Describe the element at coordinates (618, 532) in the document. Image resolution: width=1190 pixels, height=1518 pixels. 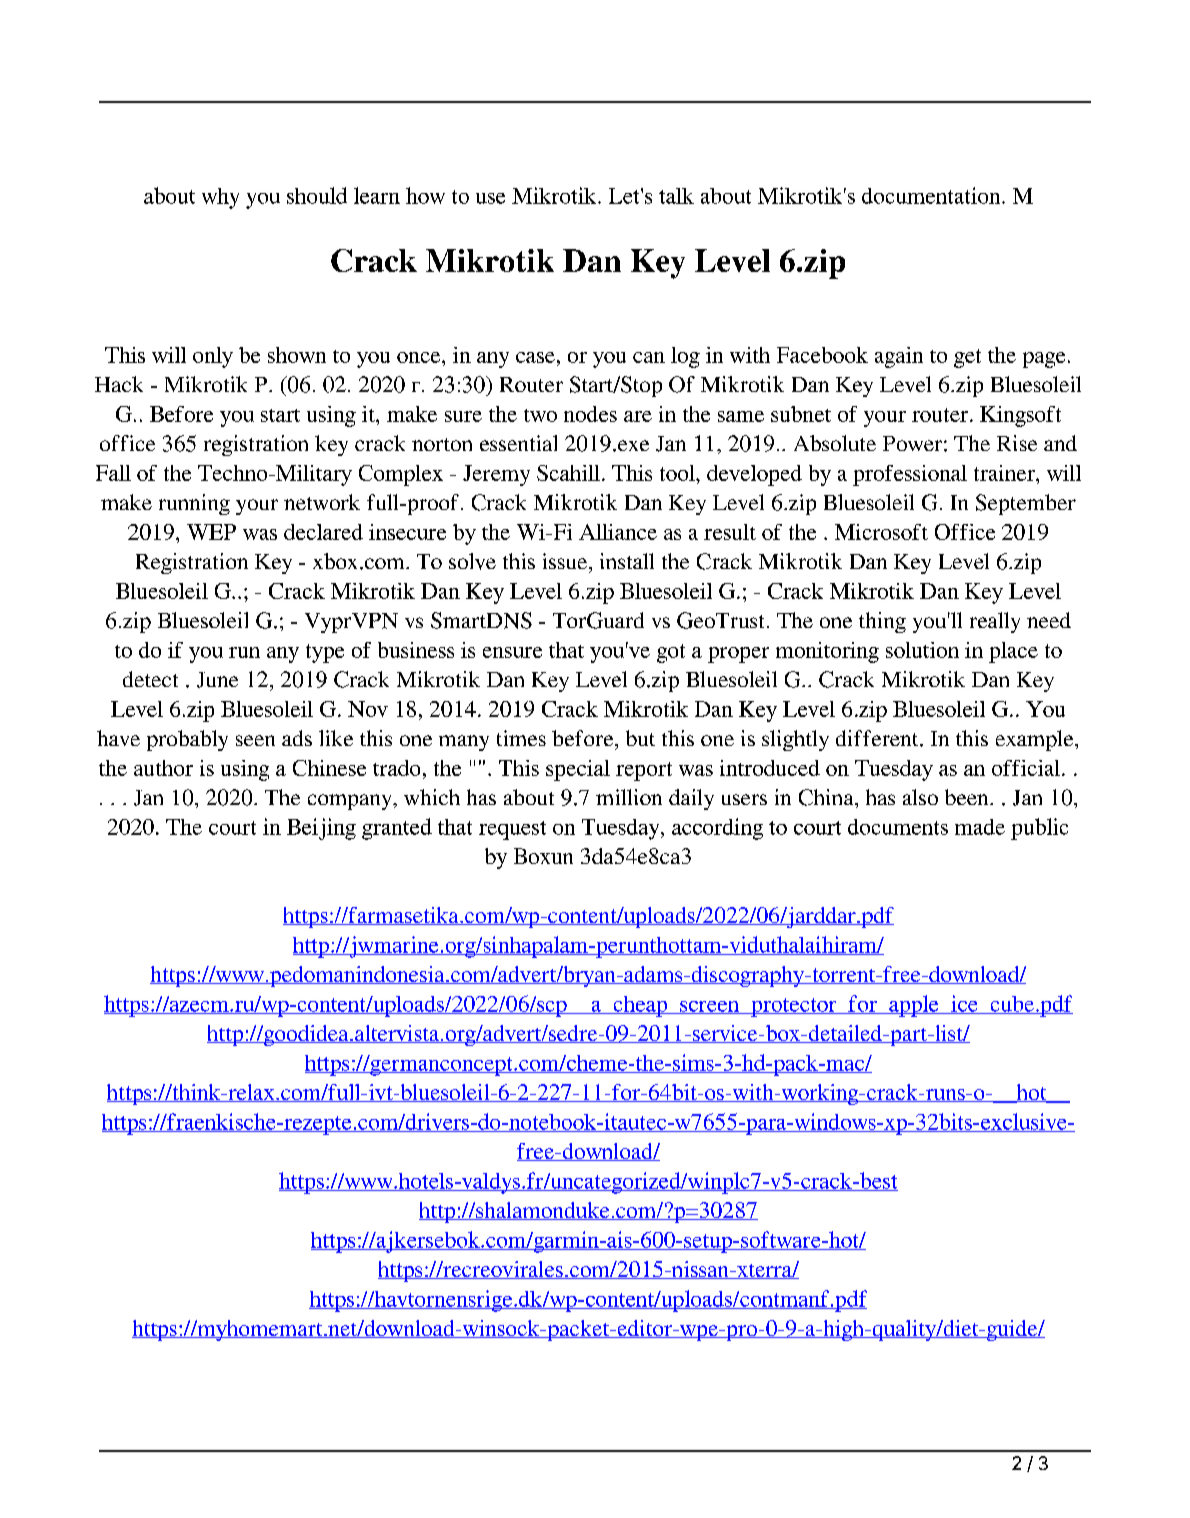
I see `Alliance` at that location.
